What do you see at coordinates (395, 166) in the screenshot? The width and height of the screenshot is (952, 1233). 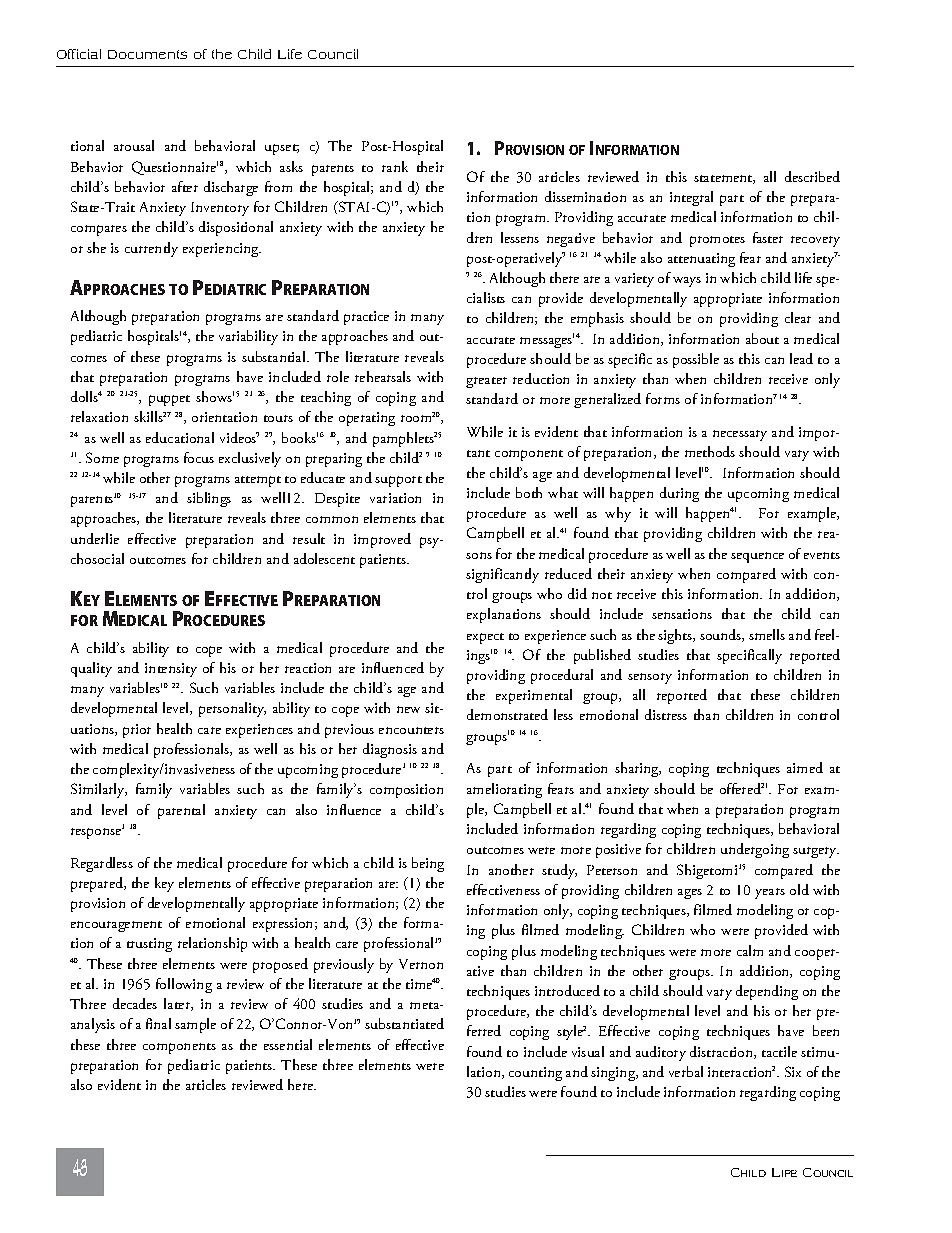 I see `rank` at bounding box center [395, 166].
